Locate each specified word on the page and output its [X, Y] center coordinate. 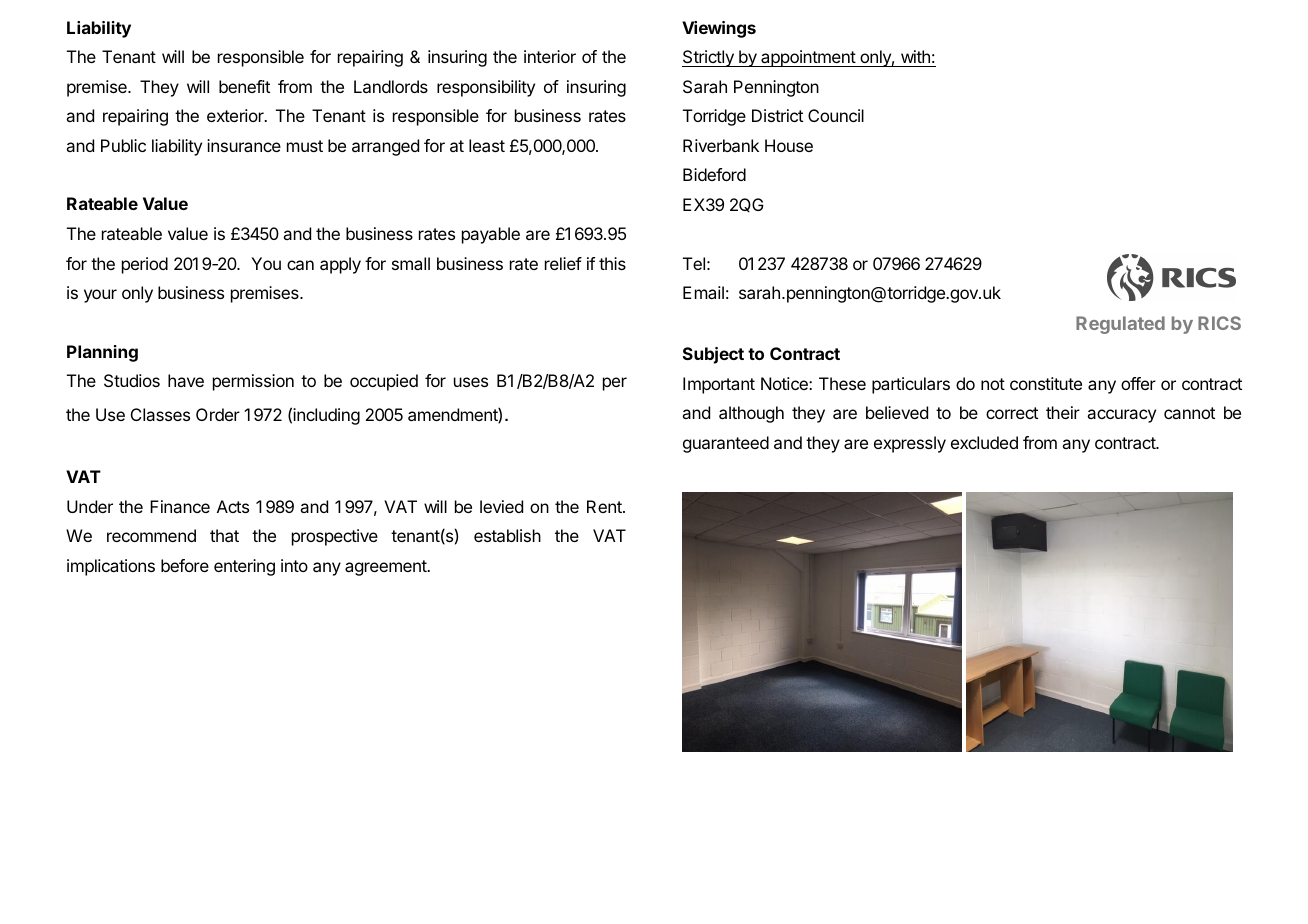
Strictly [709, 58]
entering [244, 567]
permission [253, 382]
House [789, 145]
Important [719, 385]
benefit [244, 86]
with [915, 56]
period [145, 265]
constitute [1046, 383]
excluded [984, 442]
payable [491, 235]
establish [507, 535]
